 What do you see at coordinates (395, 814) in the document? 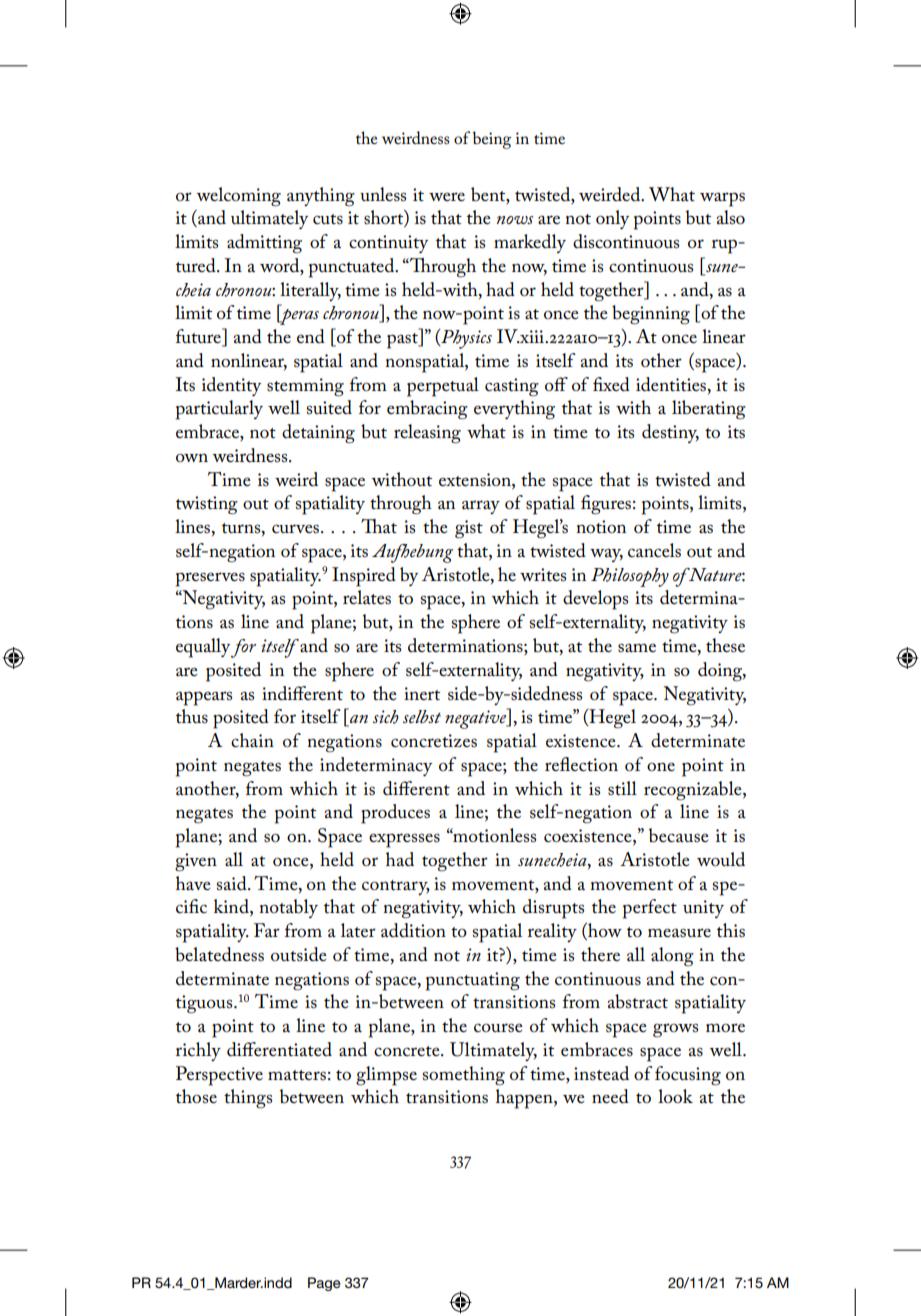
I see `produces` at bounding box center [395, 814].
